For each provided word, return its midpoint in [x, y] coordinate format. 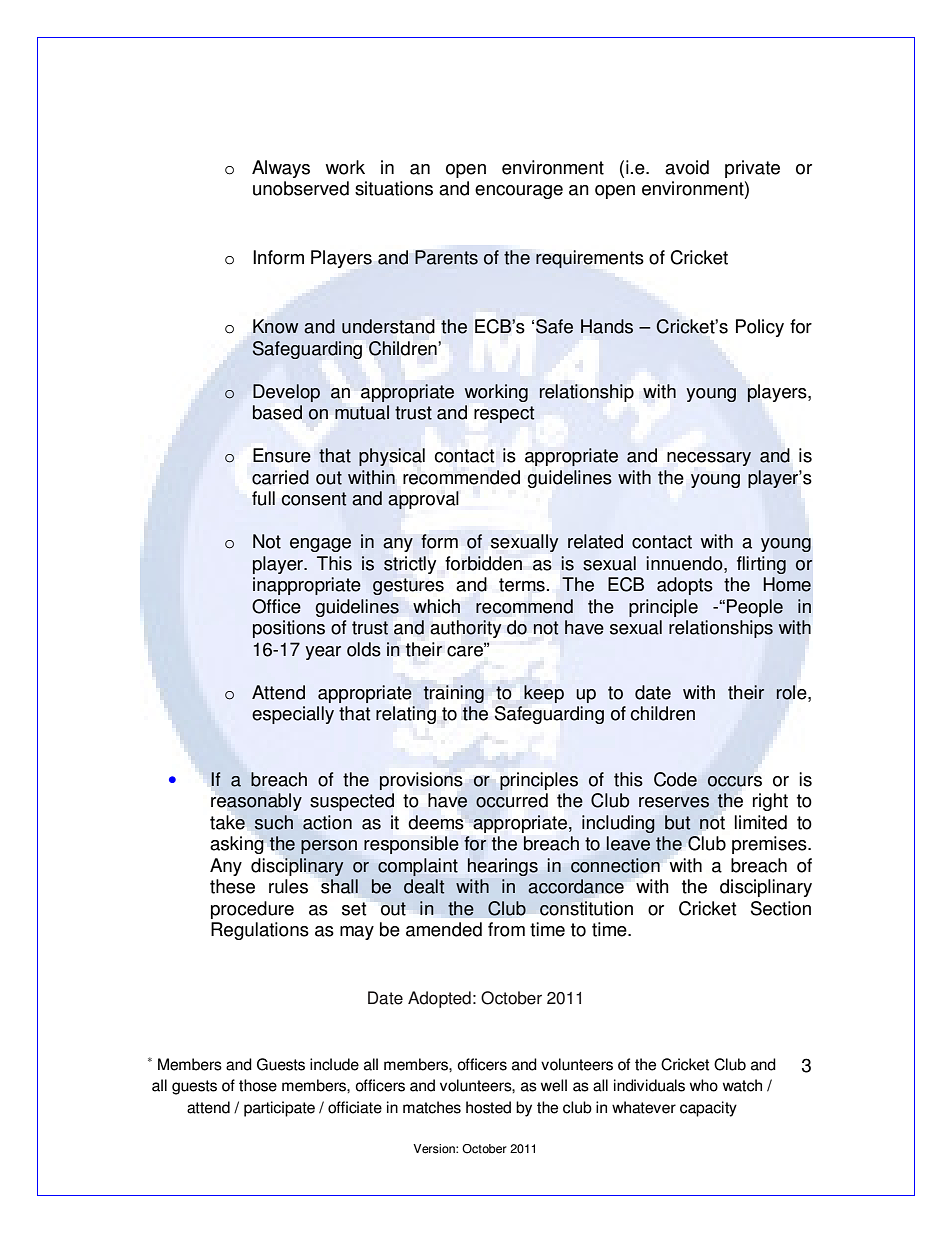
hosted [488, 1107]
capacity [708, 1109]
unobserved [301, 188]
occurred [512, 800]
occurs [735, 781]
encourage [519, 192]
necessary [709, 459]
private [752, 169]
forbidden [483, 563]
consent [314, 499]
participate [279, 1109]
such [274, 822]
